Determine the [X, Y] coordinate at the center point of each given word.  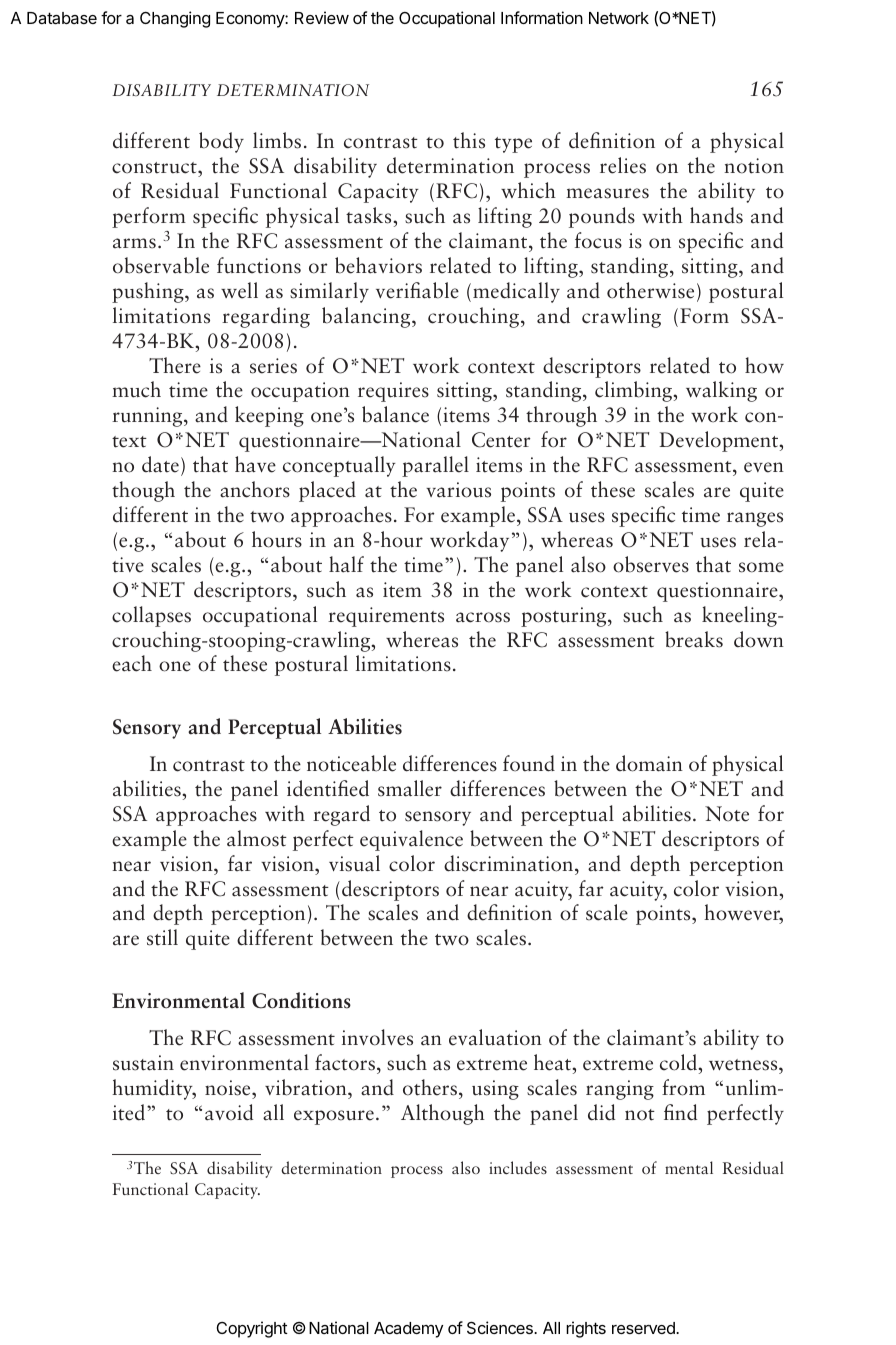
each [132, 663]
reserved [644, 1328]
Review [322, 17]
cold [680, 1062]
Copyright [252, 1329]
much [136, 389]
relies [623, 165]
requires [393, 392]
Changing [175, 19]
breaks [694, 639]
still [162, 937]
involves [377, 1037]
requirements [386, 617]
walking [721, 391]
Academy [408, 1330]
